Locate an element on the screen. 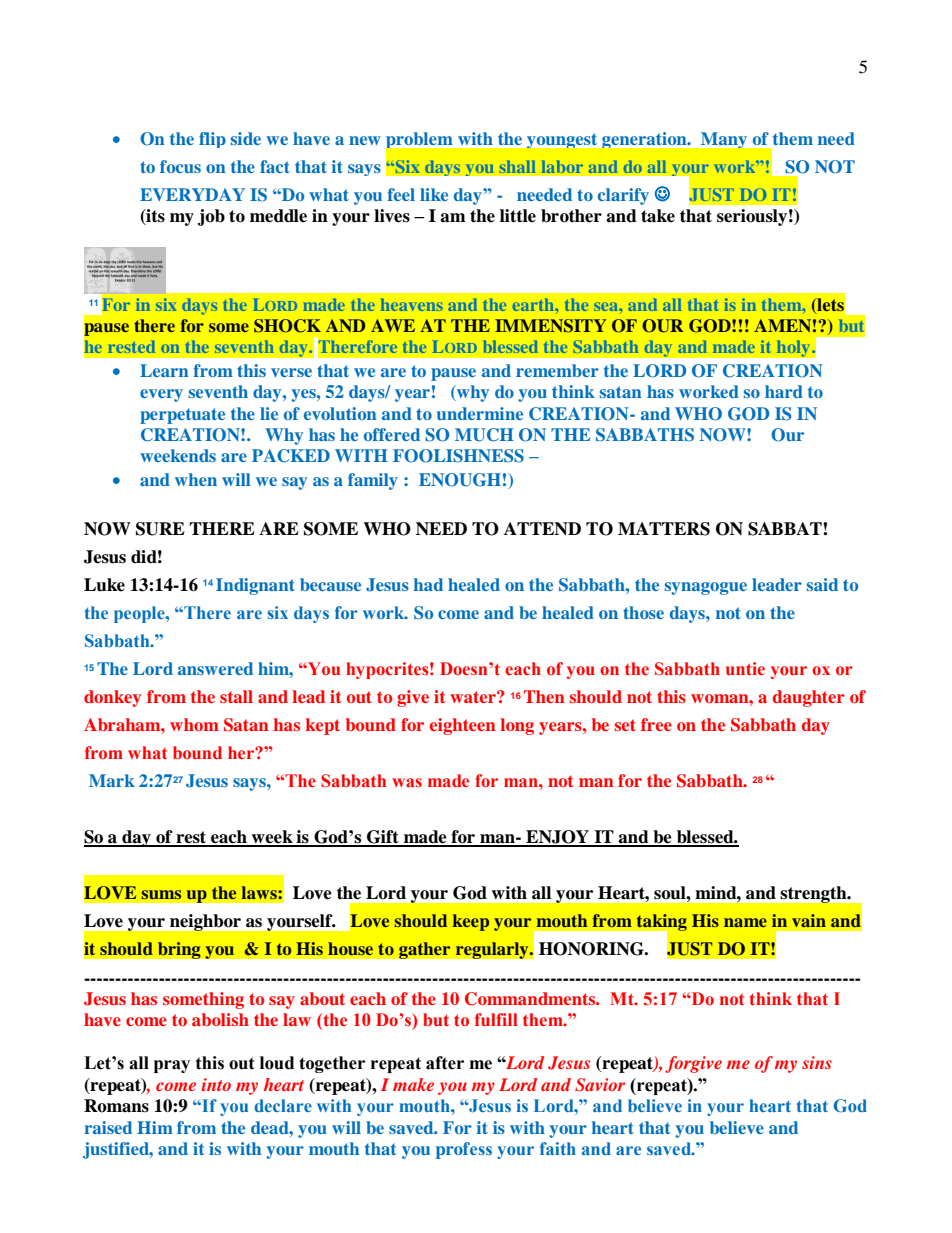  answered is located at coordinates (215, 668).
